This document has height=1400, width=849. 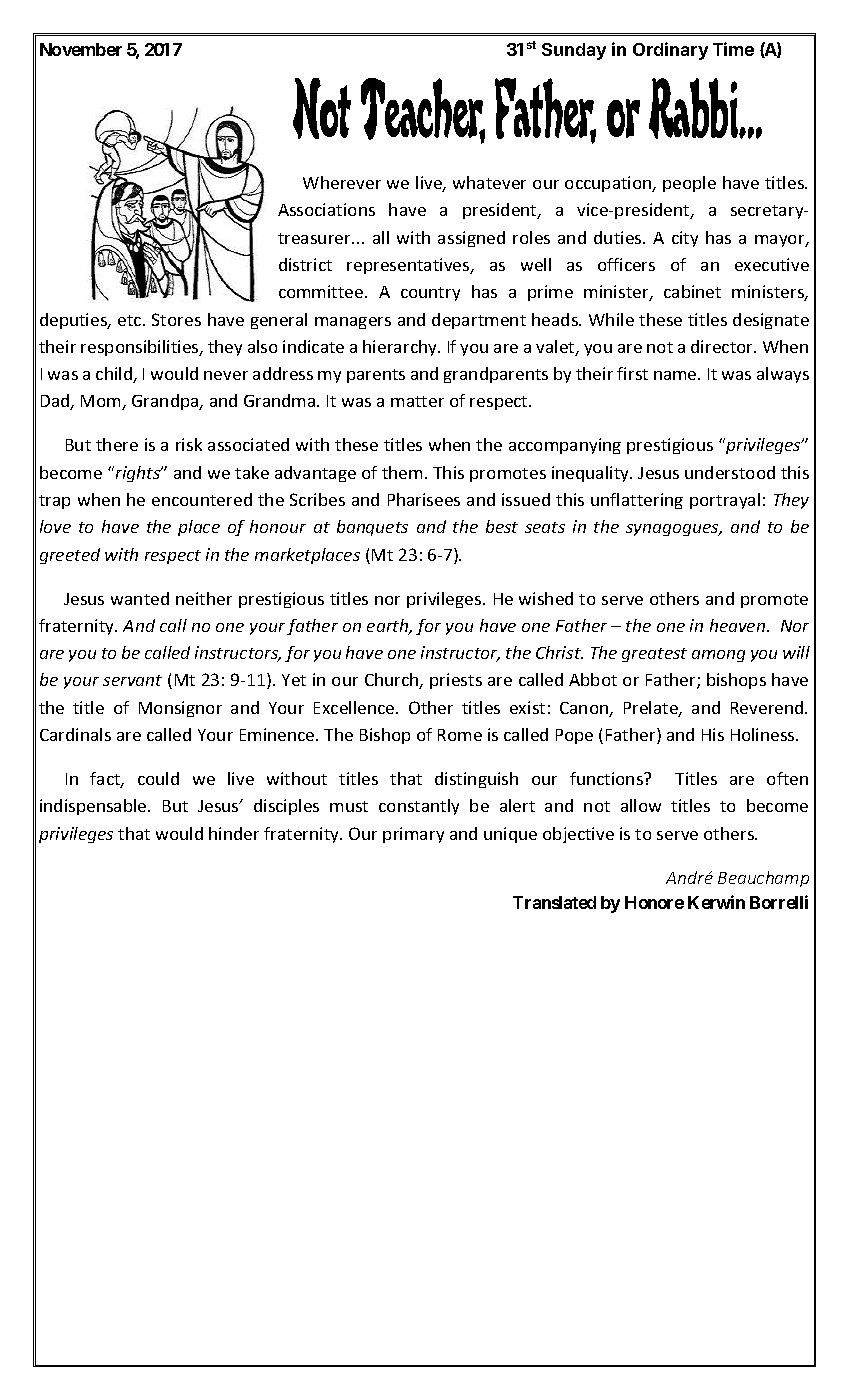 What do you see at coordinates (768, 707) in the document?
I see `Reverend` at bounding box center [768, 707].
